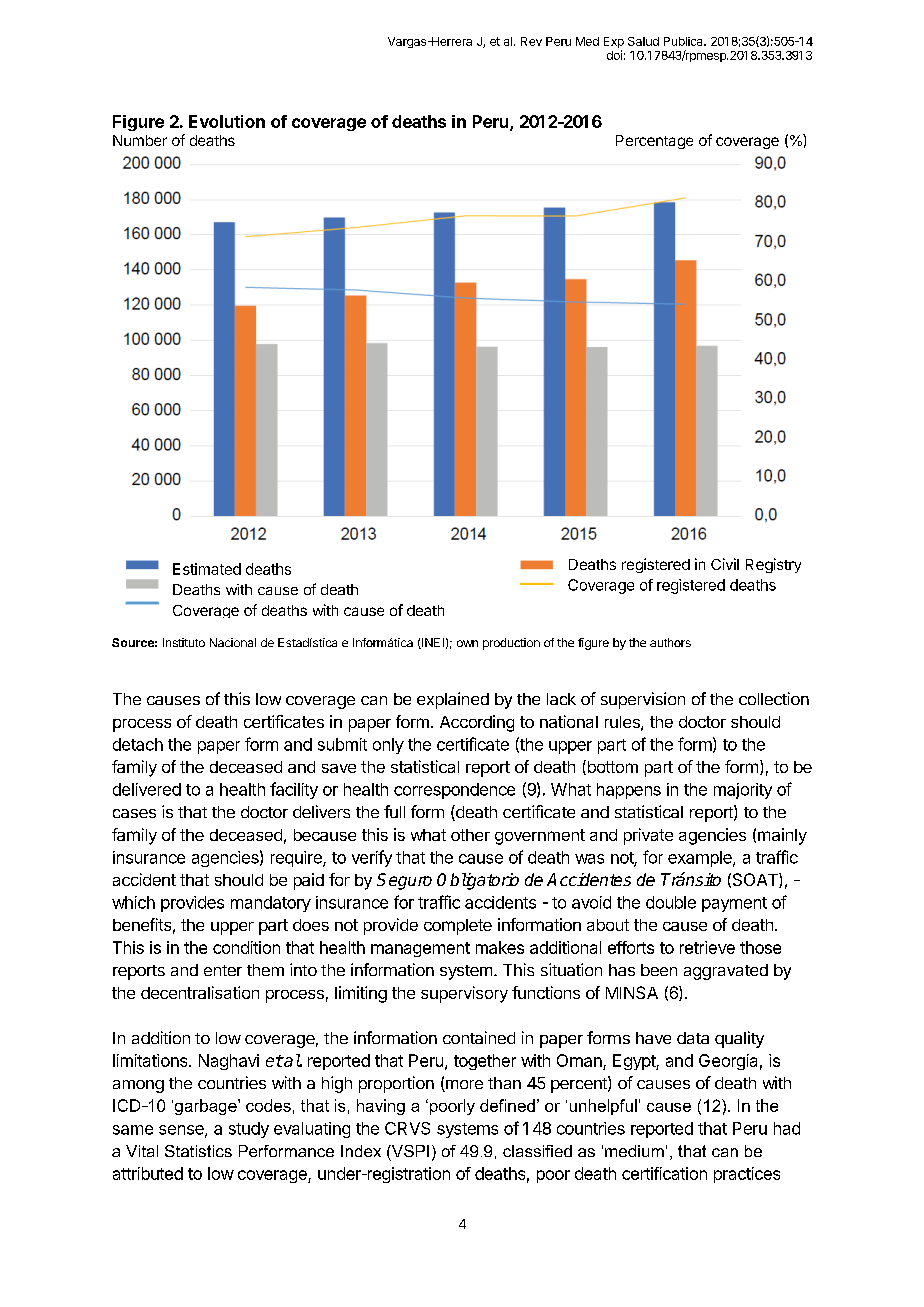 The height and width of the screenshot is (1307, 924). Describe the element at coordinates (701, 859) in the screenshot. I see `example` at that location.
